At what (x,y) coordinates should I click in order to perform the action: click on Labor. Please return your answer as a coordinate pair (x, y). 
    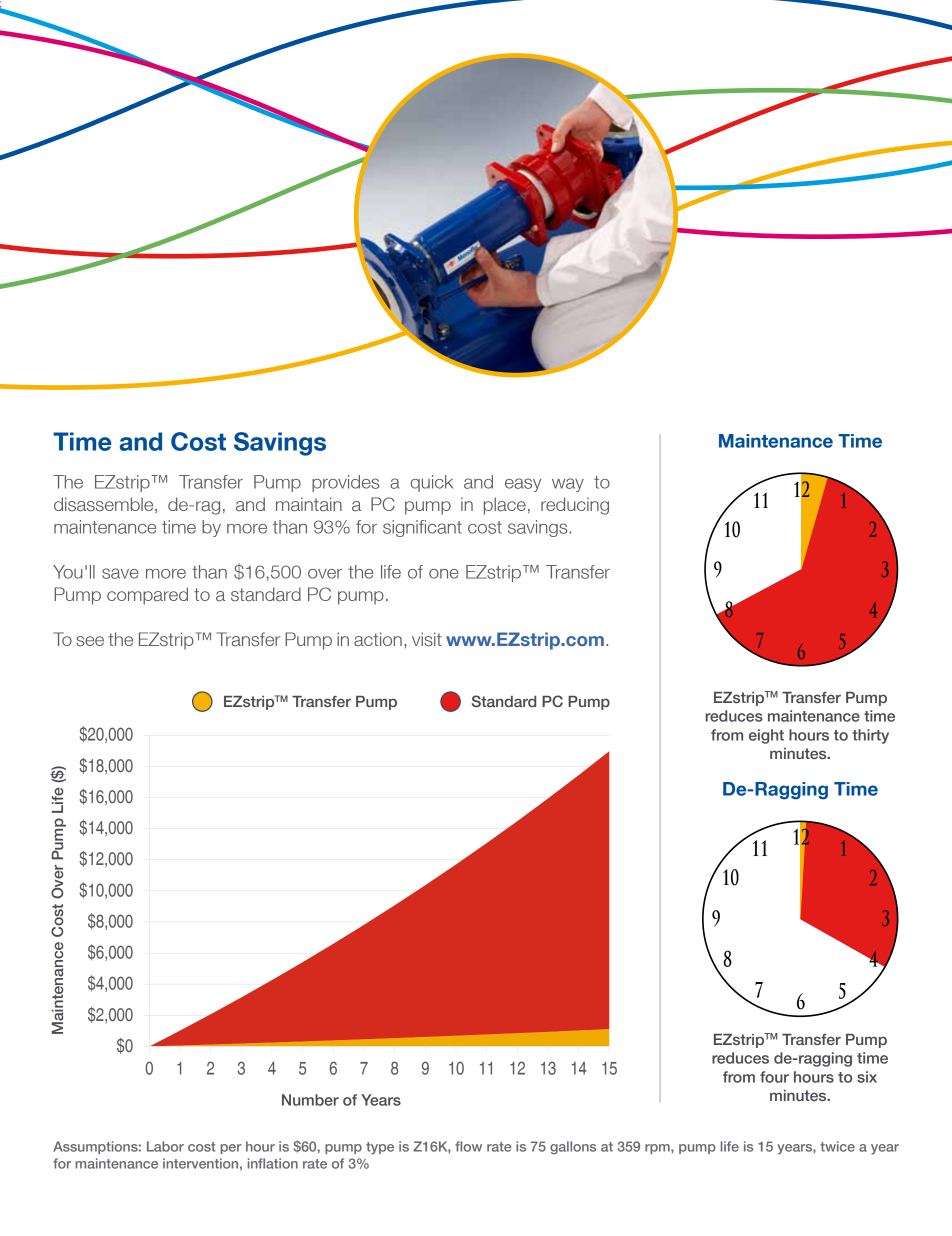
    Looking at the image, I should click on (165, 1146).
